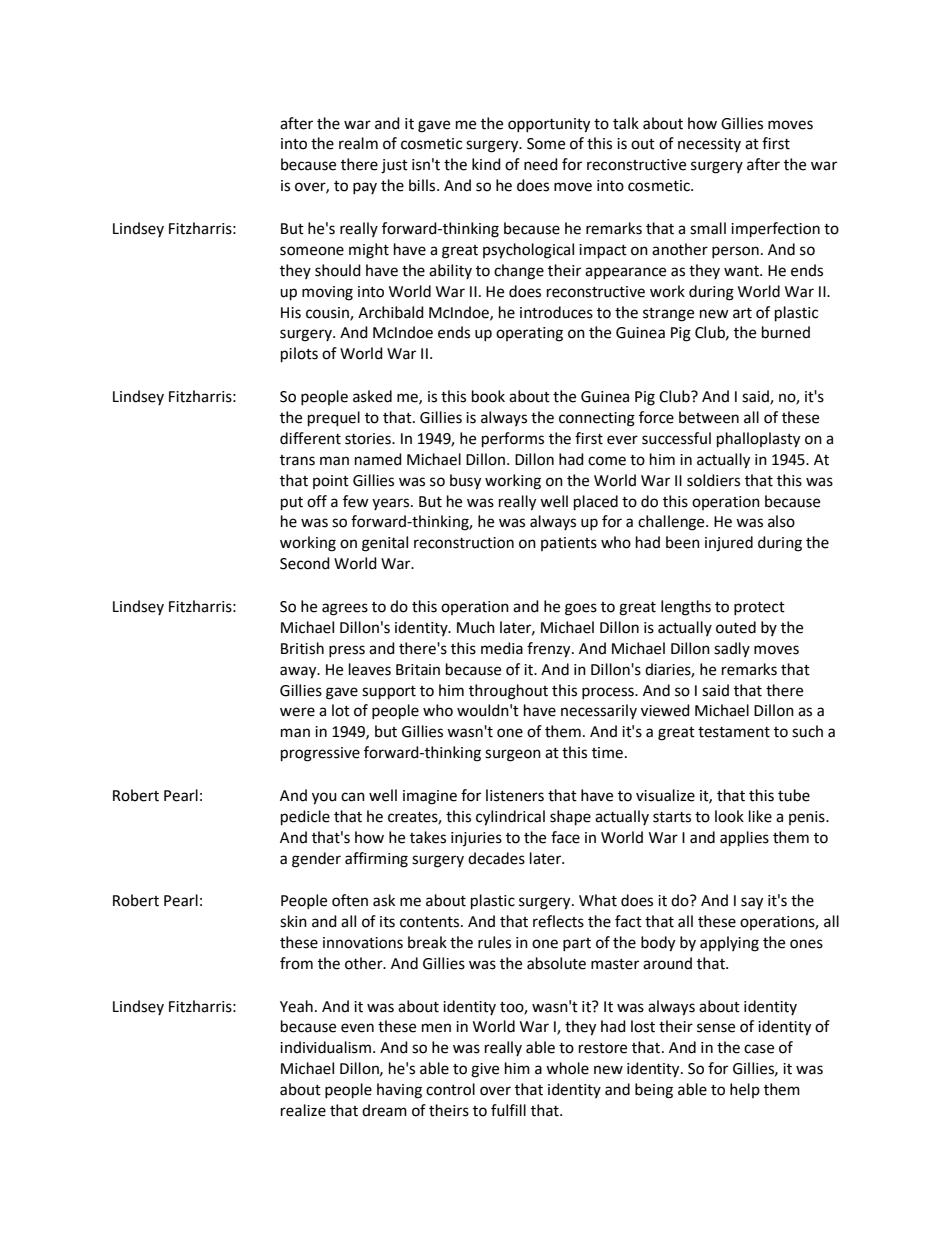 This document has height=1233, width=952. What do you see at coordinates (529, 334) in the document?
I see `operating` at bounding box center [529, 334].
